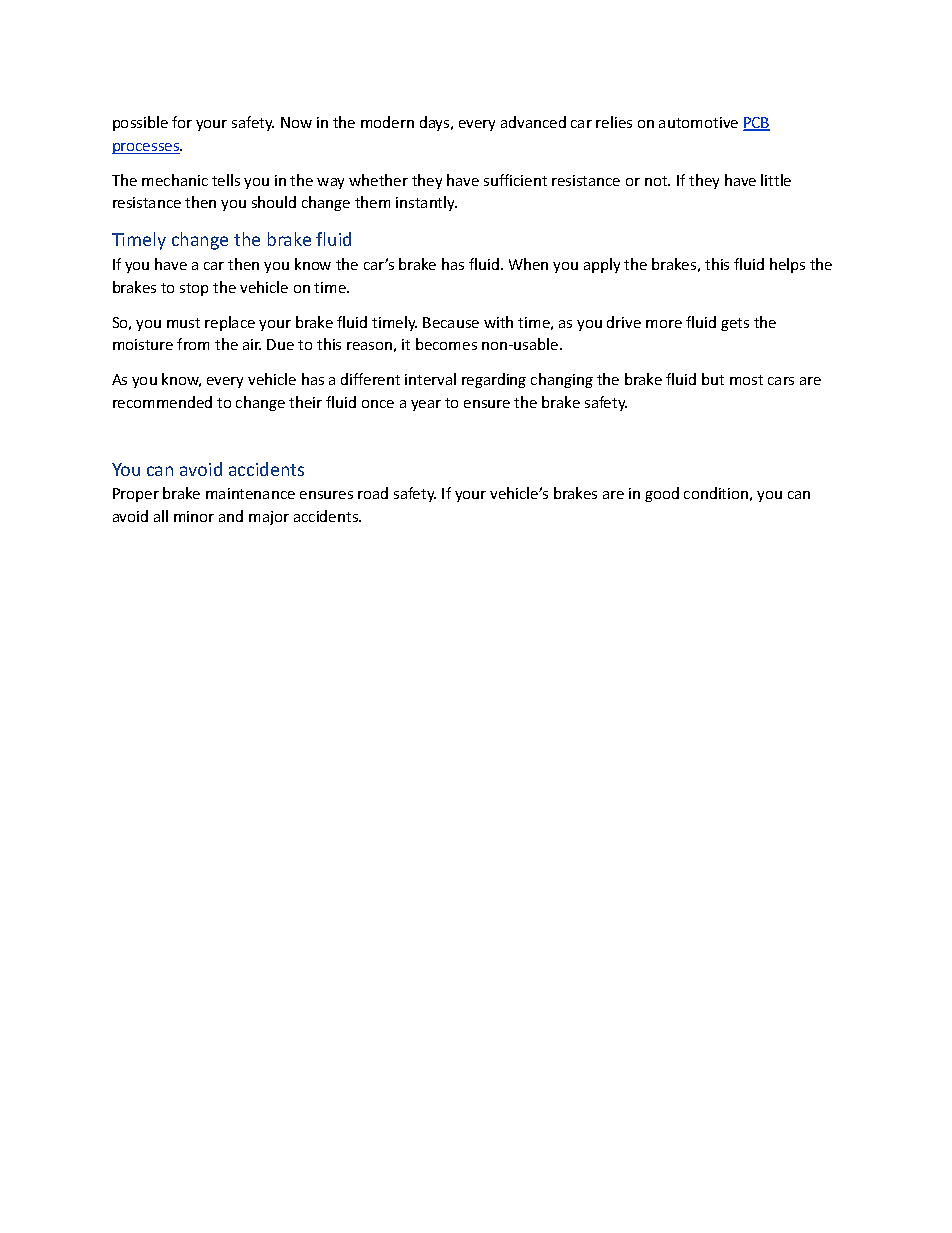  What do you see at coordinates (662, 494) in the page?
I see `good` at bounding box center [662, 494].
